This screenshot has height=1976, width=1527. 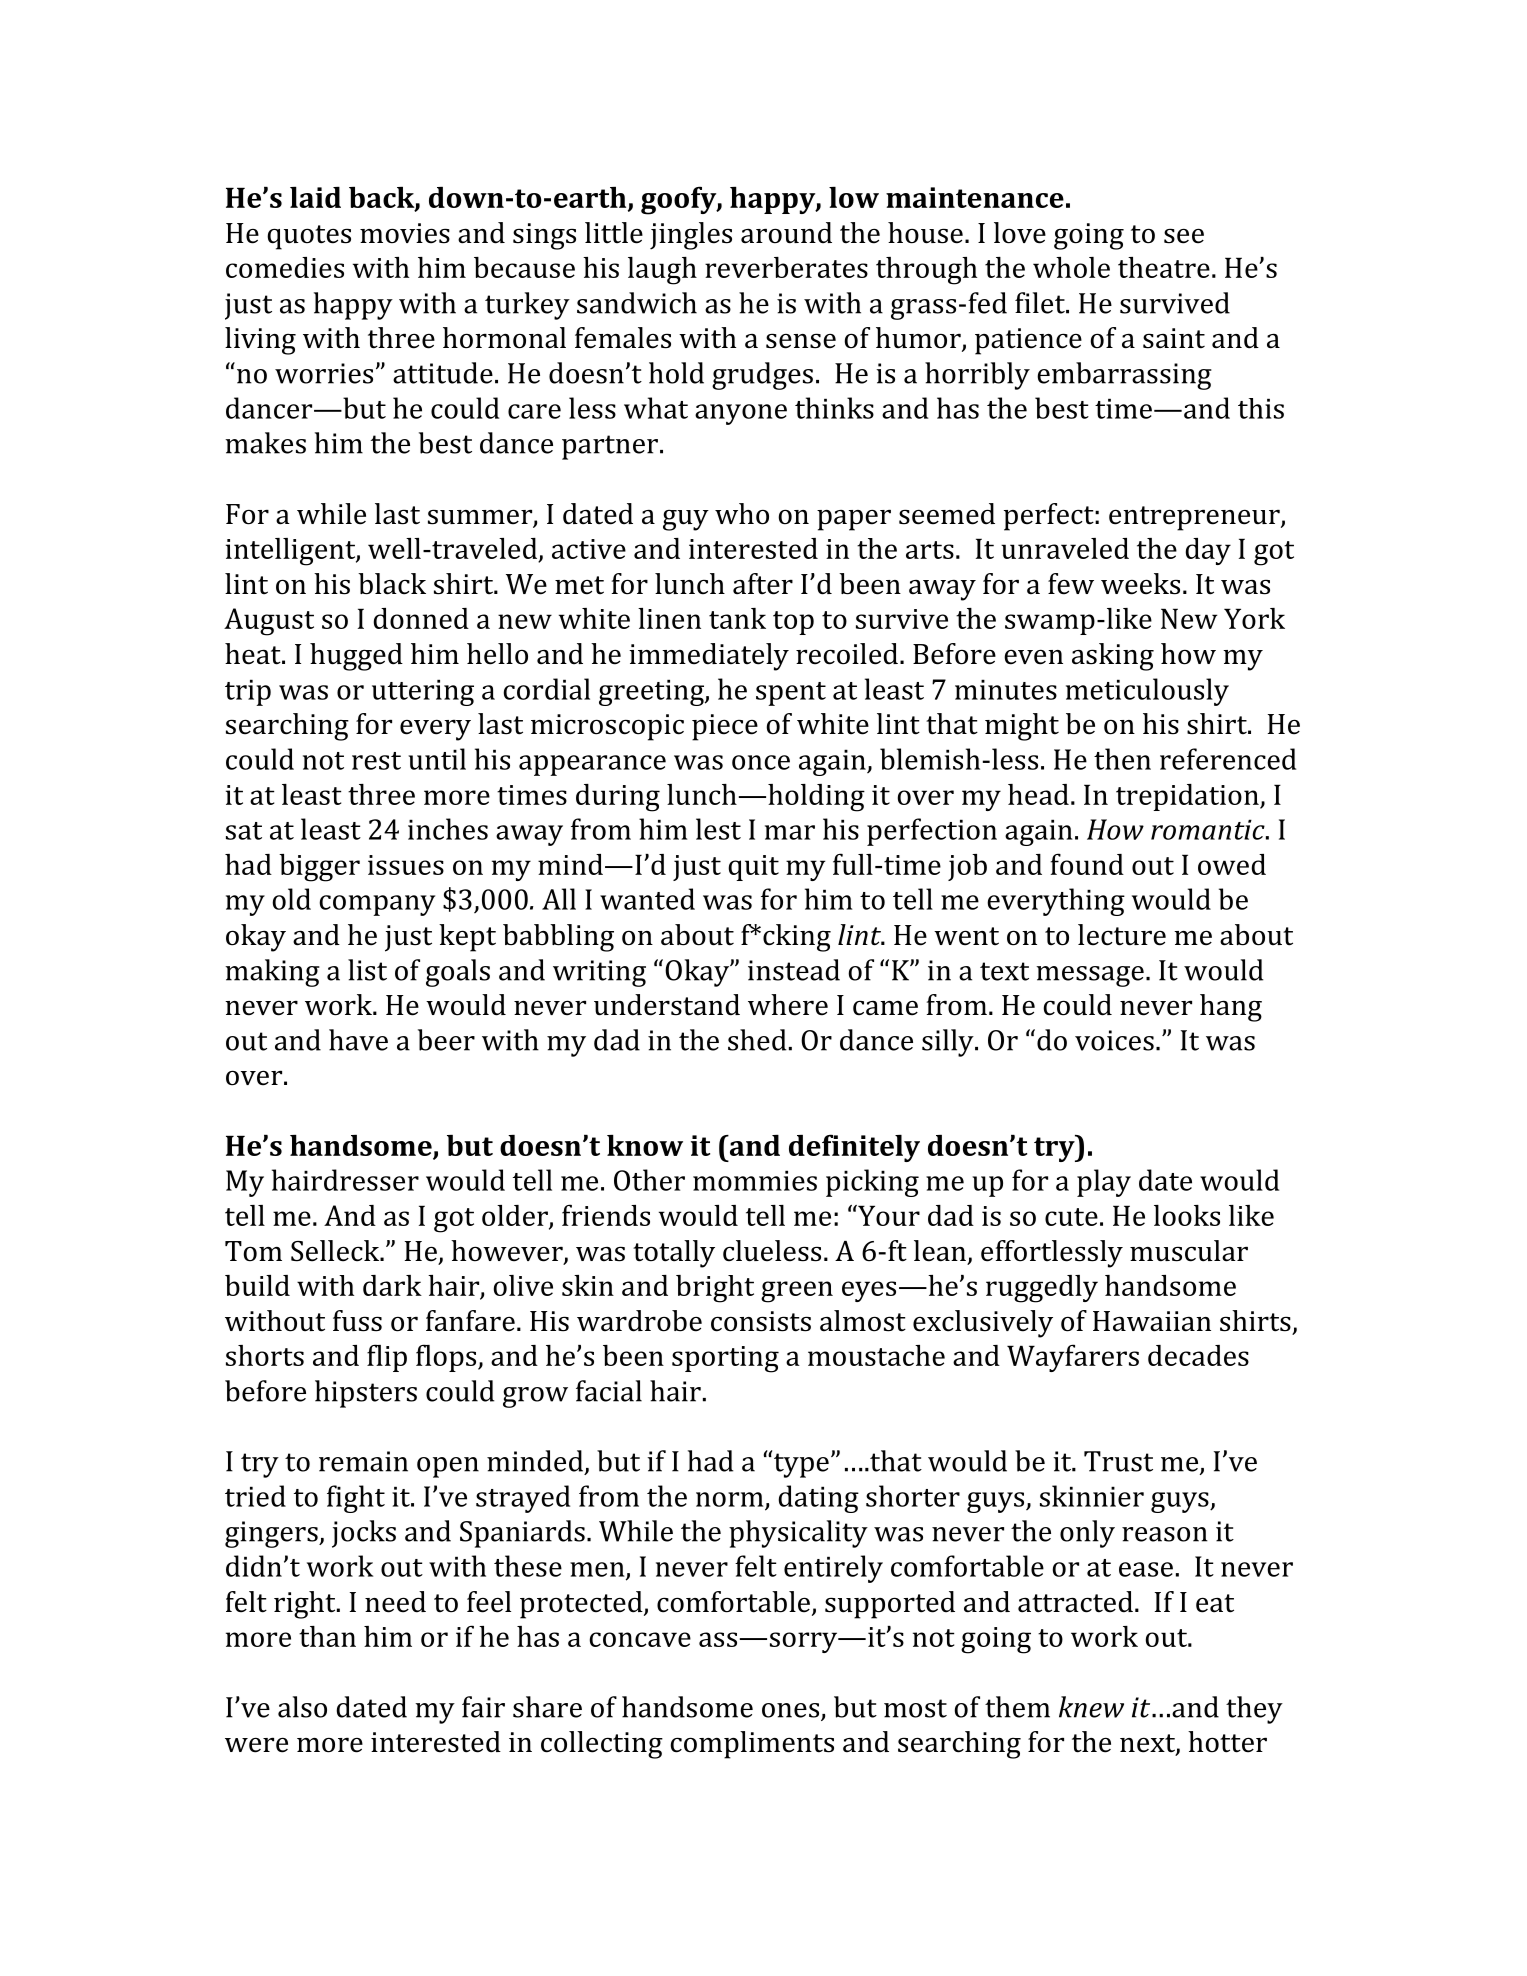 What do you see at coordinates (792, 1711) in the screenshot?
I see `ones` at bounding box center [792, 1711].
